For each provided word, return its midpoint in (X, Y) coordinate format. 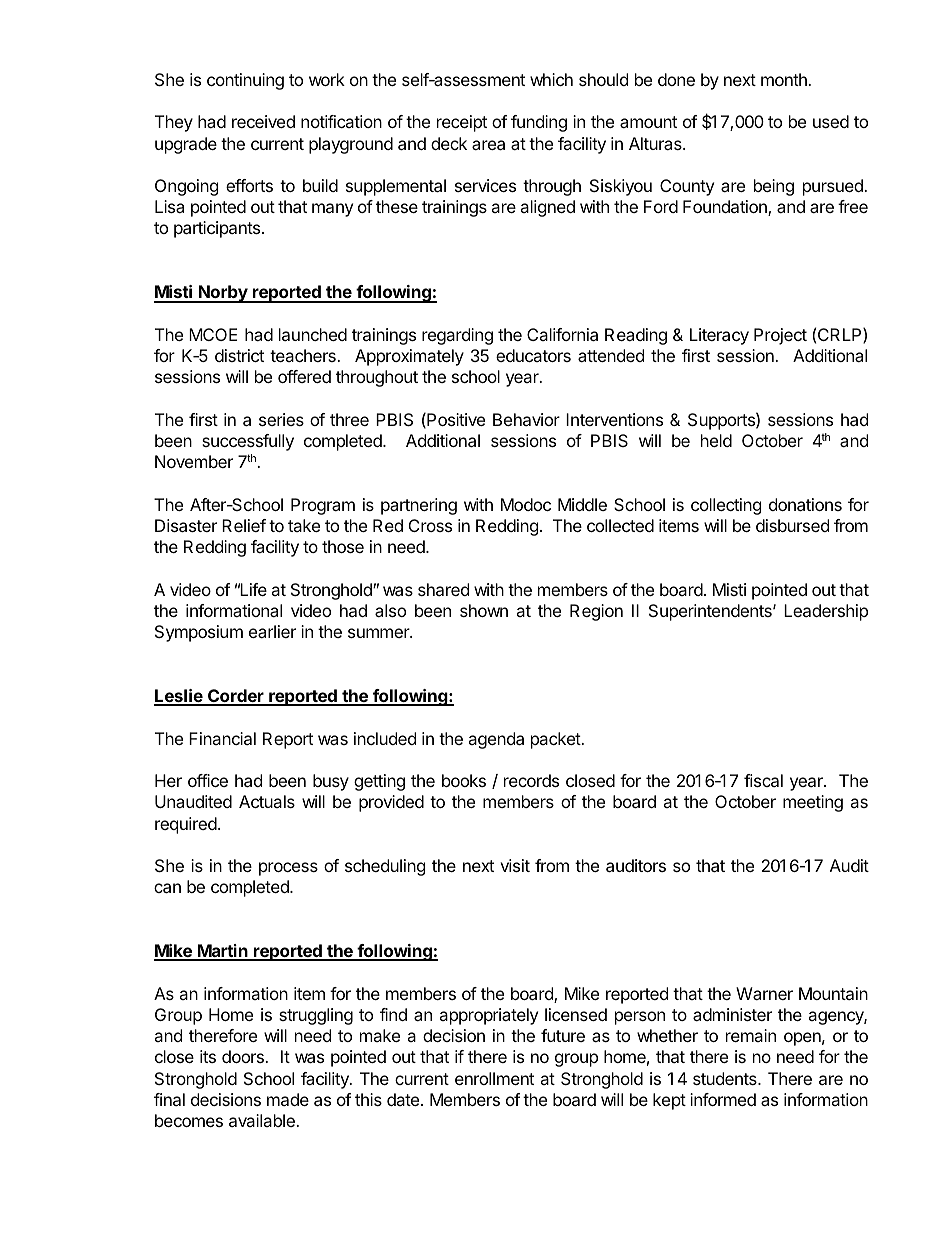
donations (805, 504)
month (785, 79)
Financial (222, 738)
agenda (496, 740)
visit (515, 865)
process (288, 869)
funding (539, 123)
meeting (813, 803)
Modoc (526, 504)
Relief (244, 525)
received (263, 121)
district (239, 355)
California (562, 334)
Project (780, 336)
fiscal (763, 780)
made (288, 1099)
